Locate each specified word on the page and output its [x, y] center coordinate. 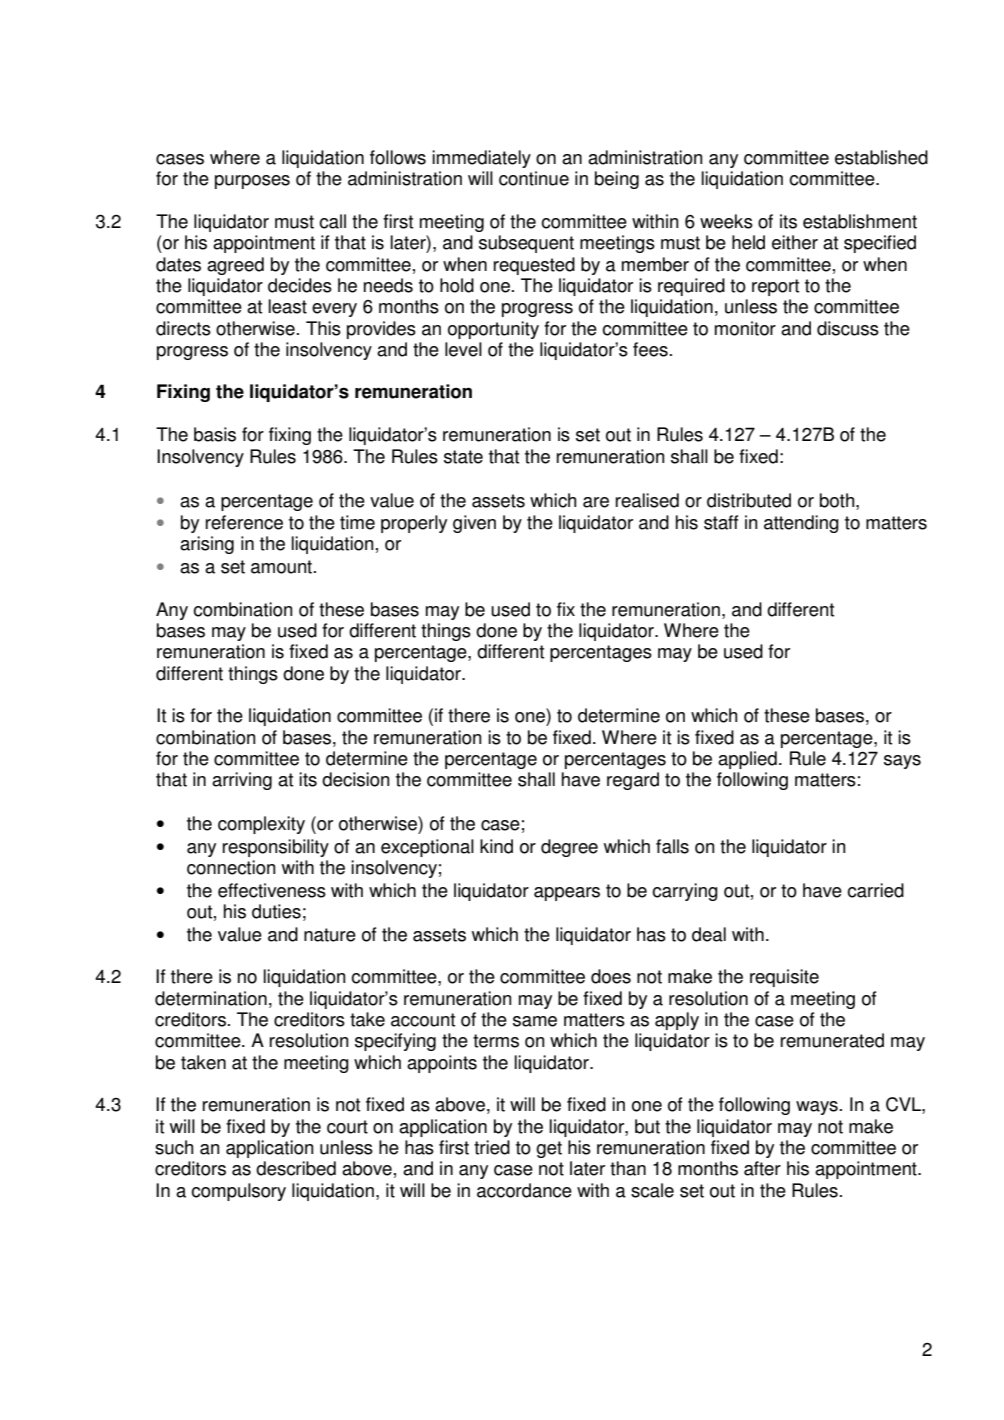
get [549, 1149]
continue [534, 178]
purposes [252, 182]
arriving [242, 781]
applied [747, 760]
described [296, 1168]
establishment [860, 221]
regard [633, 781]
